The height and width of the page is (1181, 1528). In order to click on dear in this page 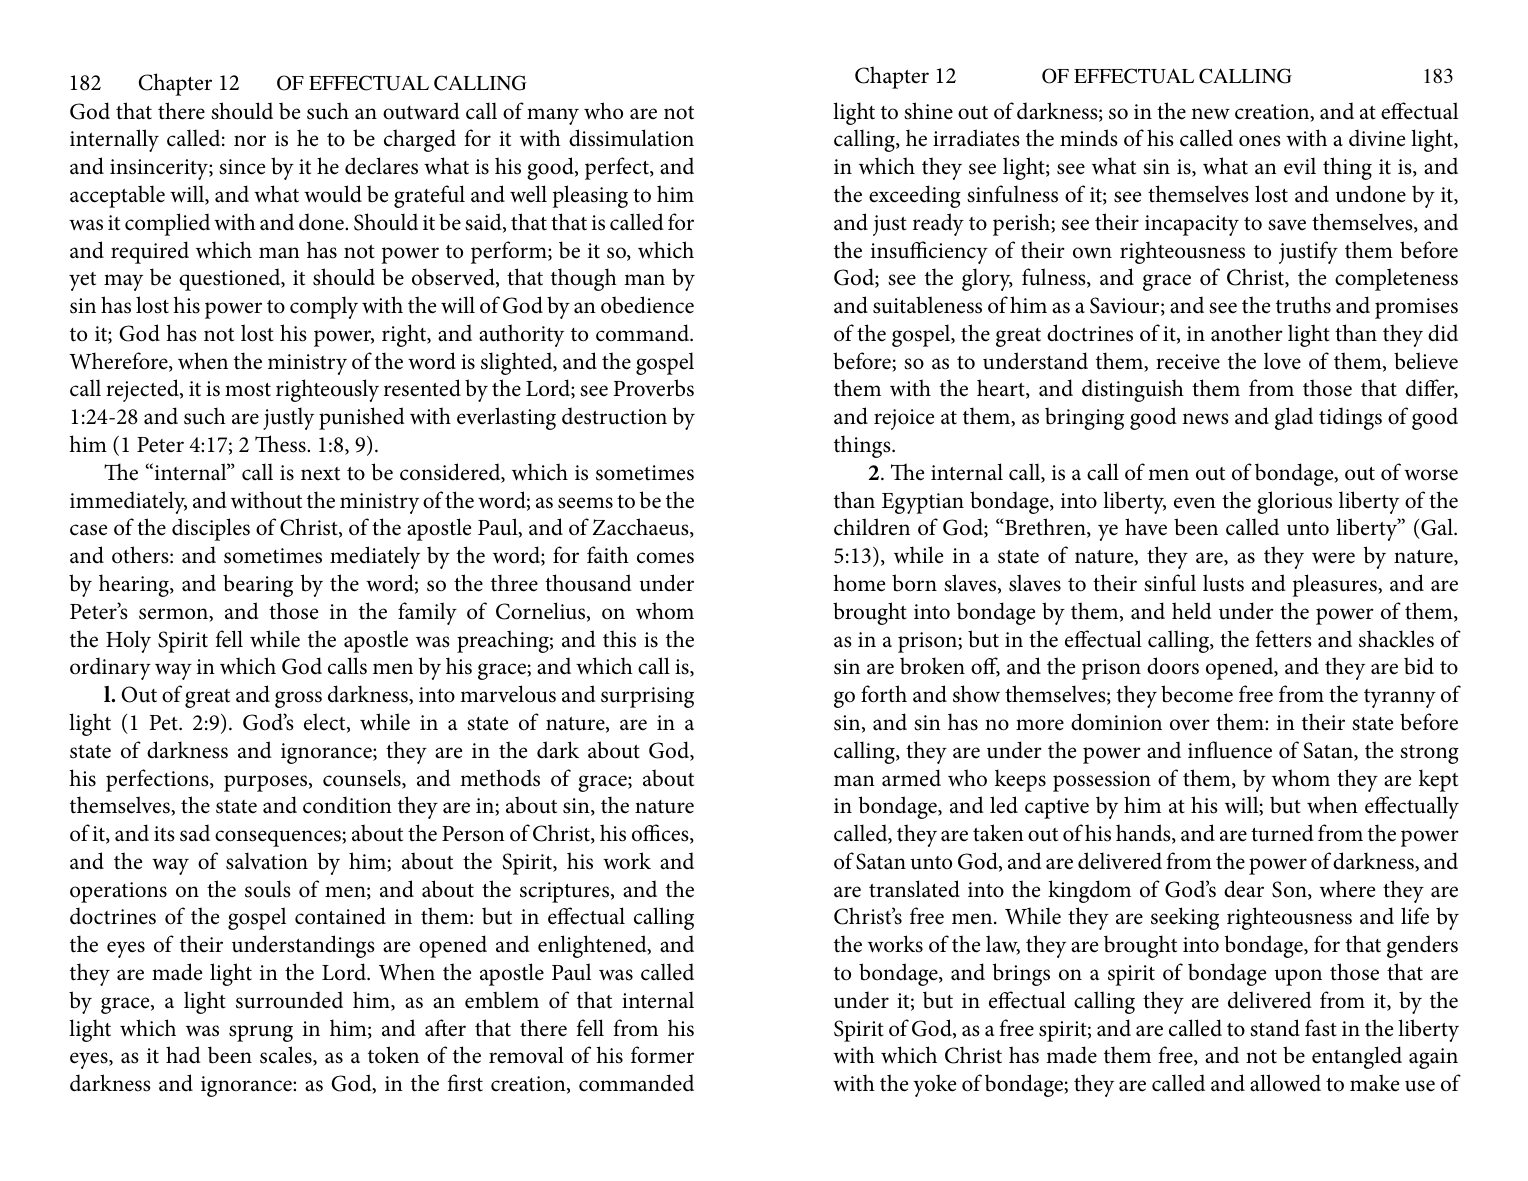, I will do `click(1244, 889)`.
